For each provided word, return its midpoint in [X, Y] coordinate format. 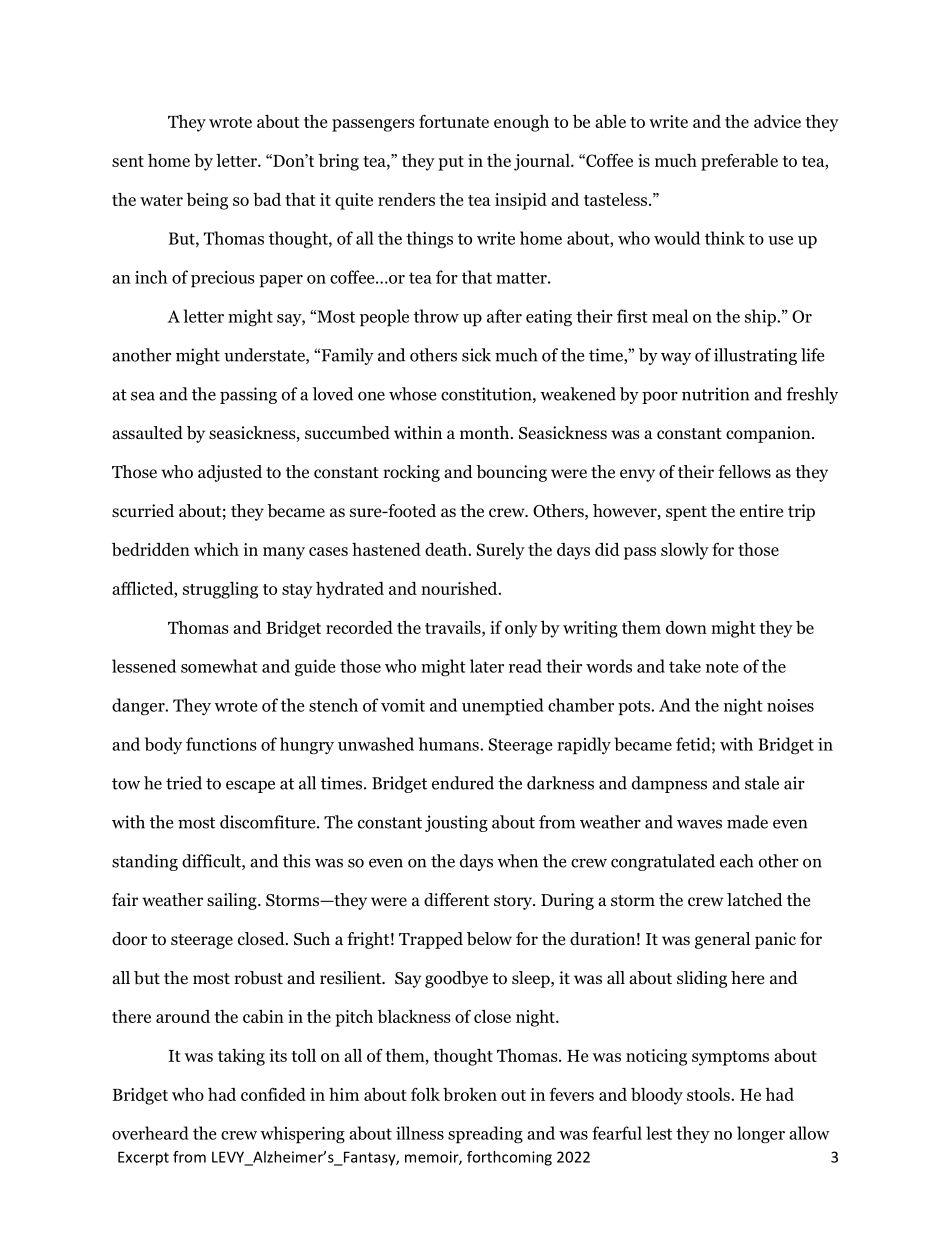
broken [470, 1094]
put [451, 163]
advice [777, 121]
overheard [150, 1133]
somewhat [219, 666]
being [207, 201]
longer [761, 1135]
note [722, 667]
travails [454, 627]
